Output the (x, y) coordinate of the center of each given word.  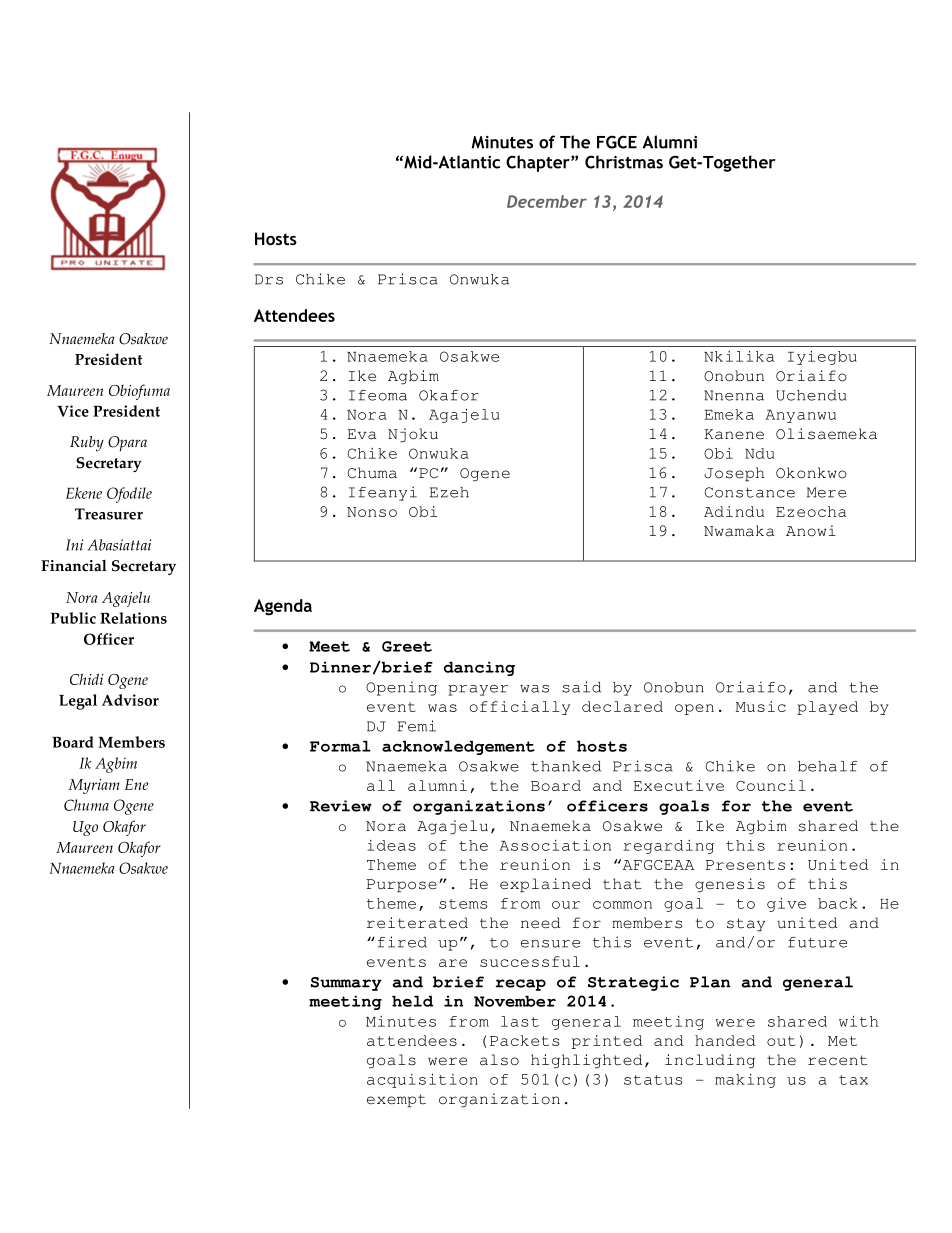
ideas (391, 845)
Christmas (624, 162)
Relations (133, 618)
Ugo (85, 828)
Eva (362, 434)
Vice (73, 411)
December (547, 201)
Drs (269, 279)
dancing (479, 668)
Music (761, 706)
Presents (745, 865)
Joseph (734, 474)
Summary (346, 984)
